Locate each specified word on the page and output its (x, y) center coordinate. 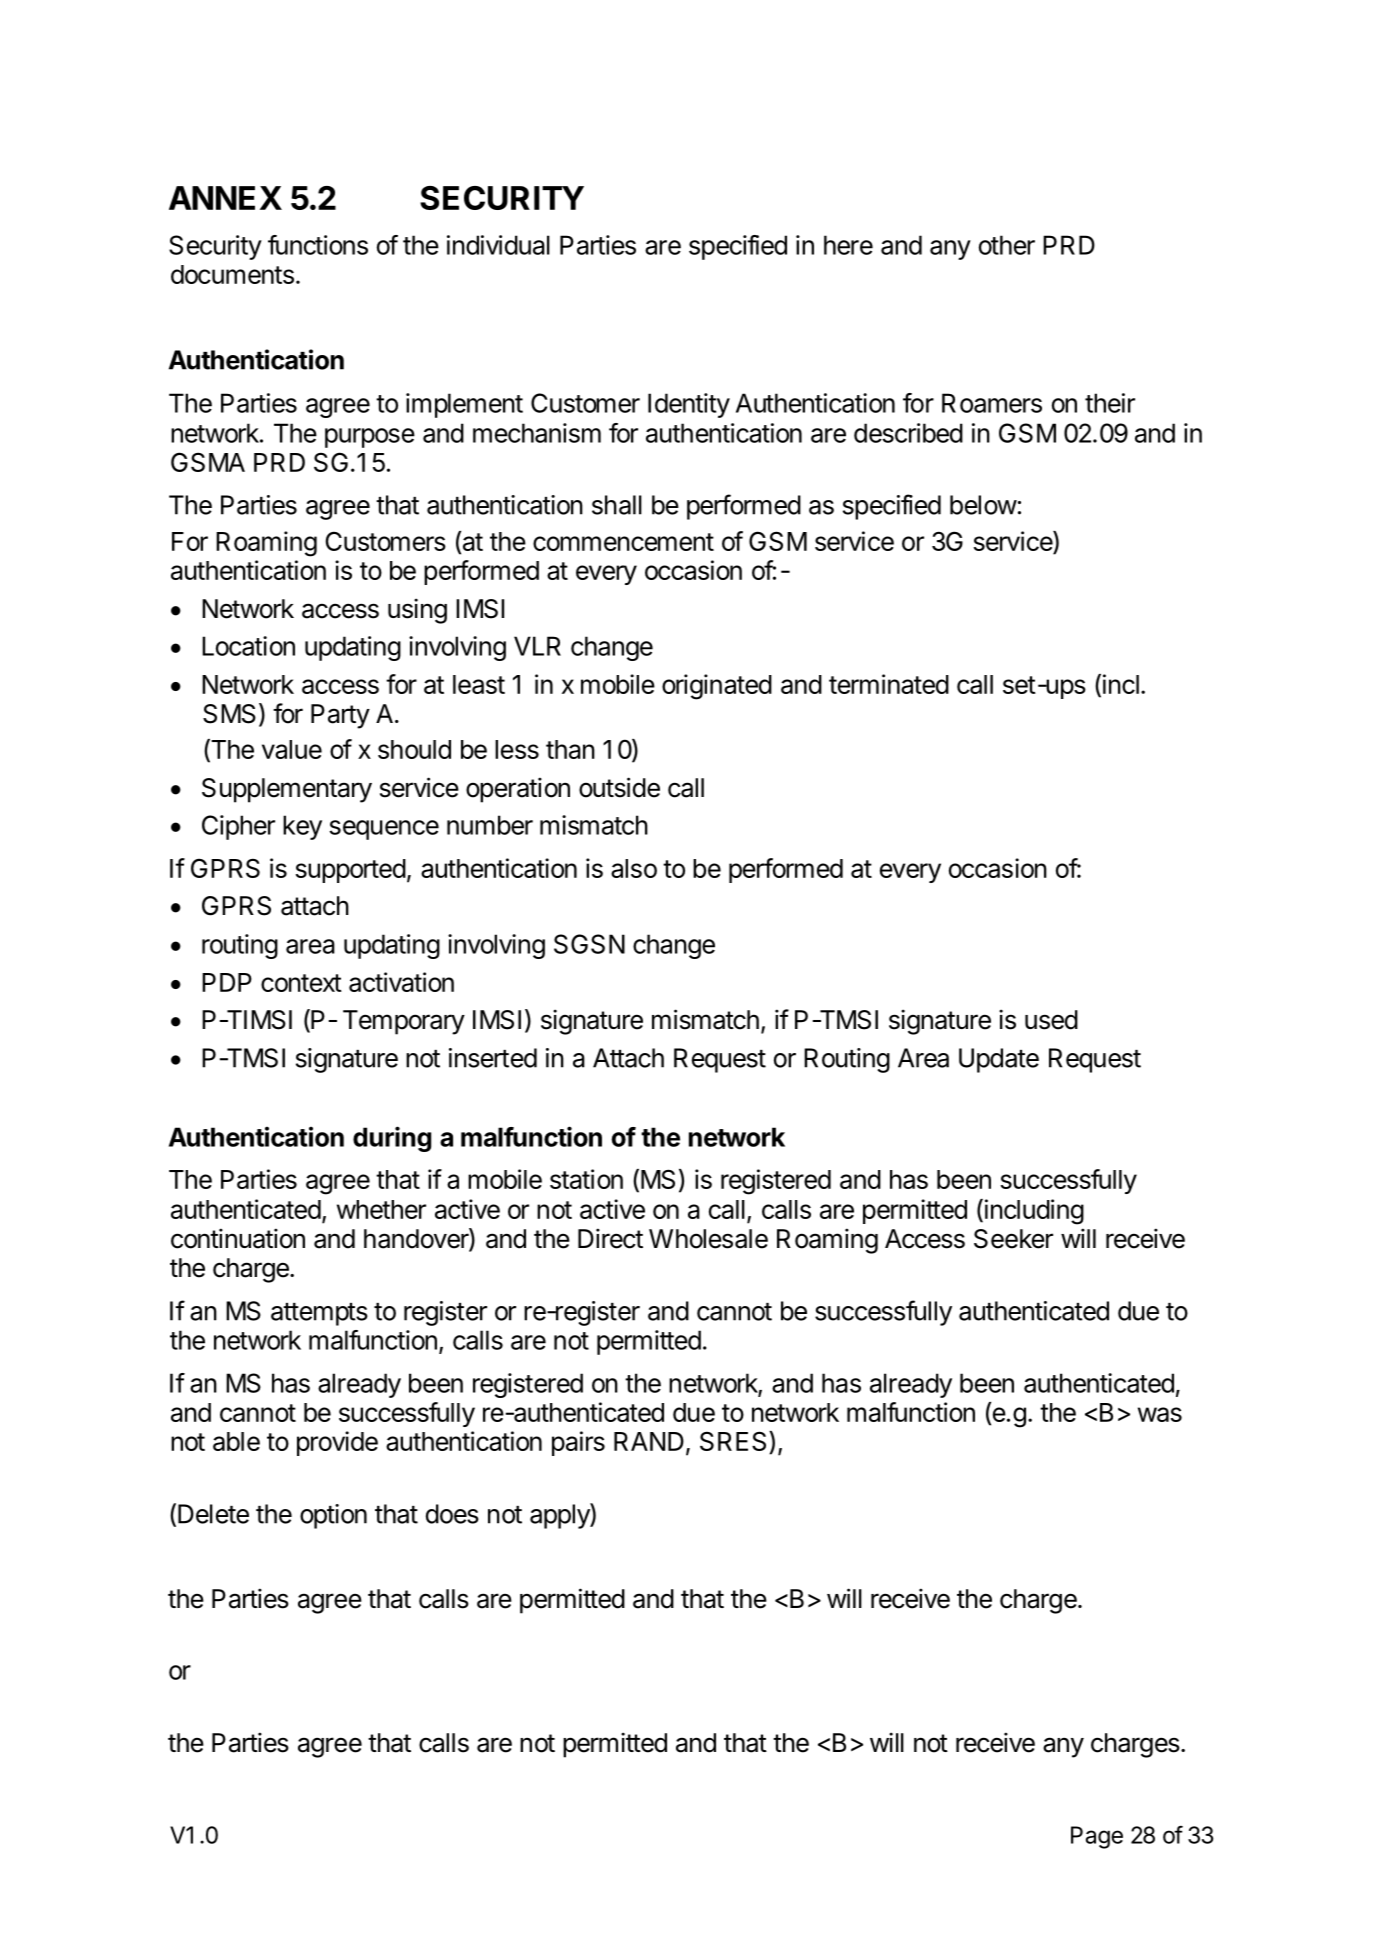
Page (1097, 1837)
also (634, 868)
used (1051, 1020)
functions (318, 245)
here (848, 245)
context (301, 983)
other (1007, 245)
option (333, 1516)
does (452, 1514)
